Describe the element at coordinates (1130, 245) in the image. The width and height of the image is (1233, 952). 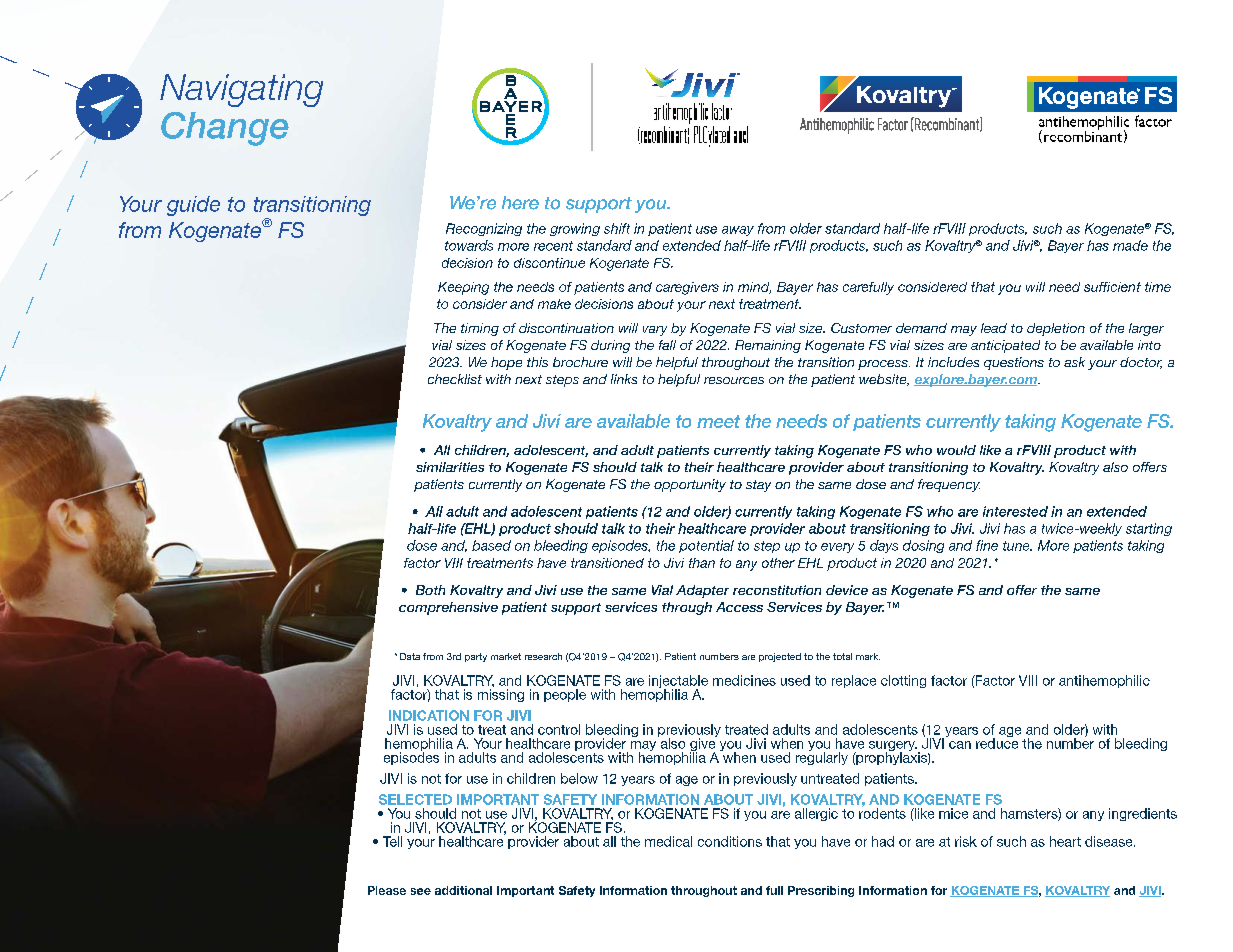
I see `made` at that location.
